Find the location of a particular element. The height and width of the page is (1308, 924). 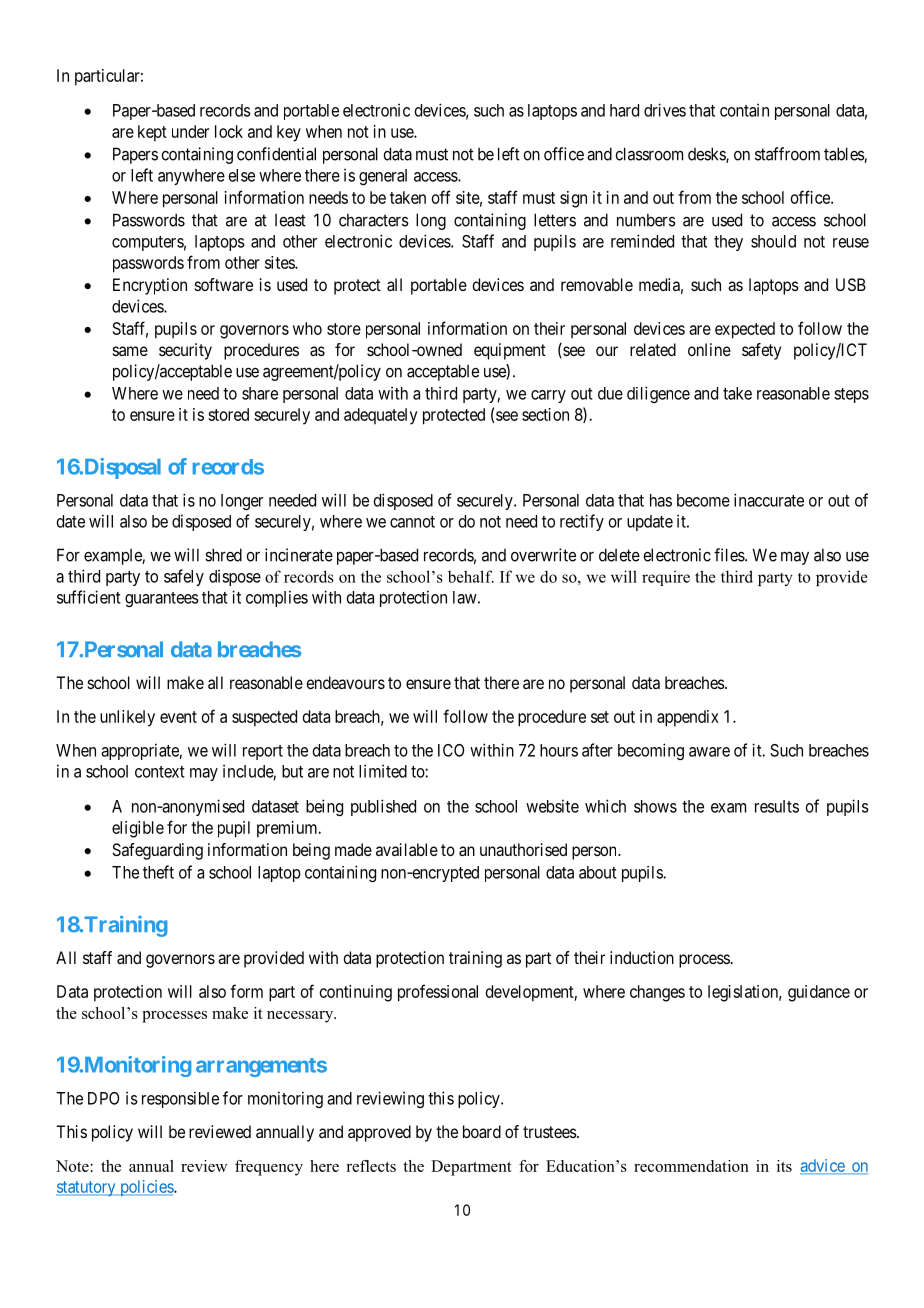

appendix is located at coordinates (688, 718).
